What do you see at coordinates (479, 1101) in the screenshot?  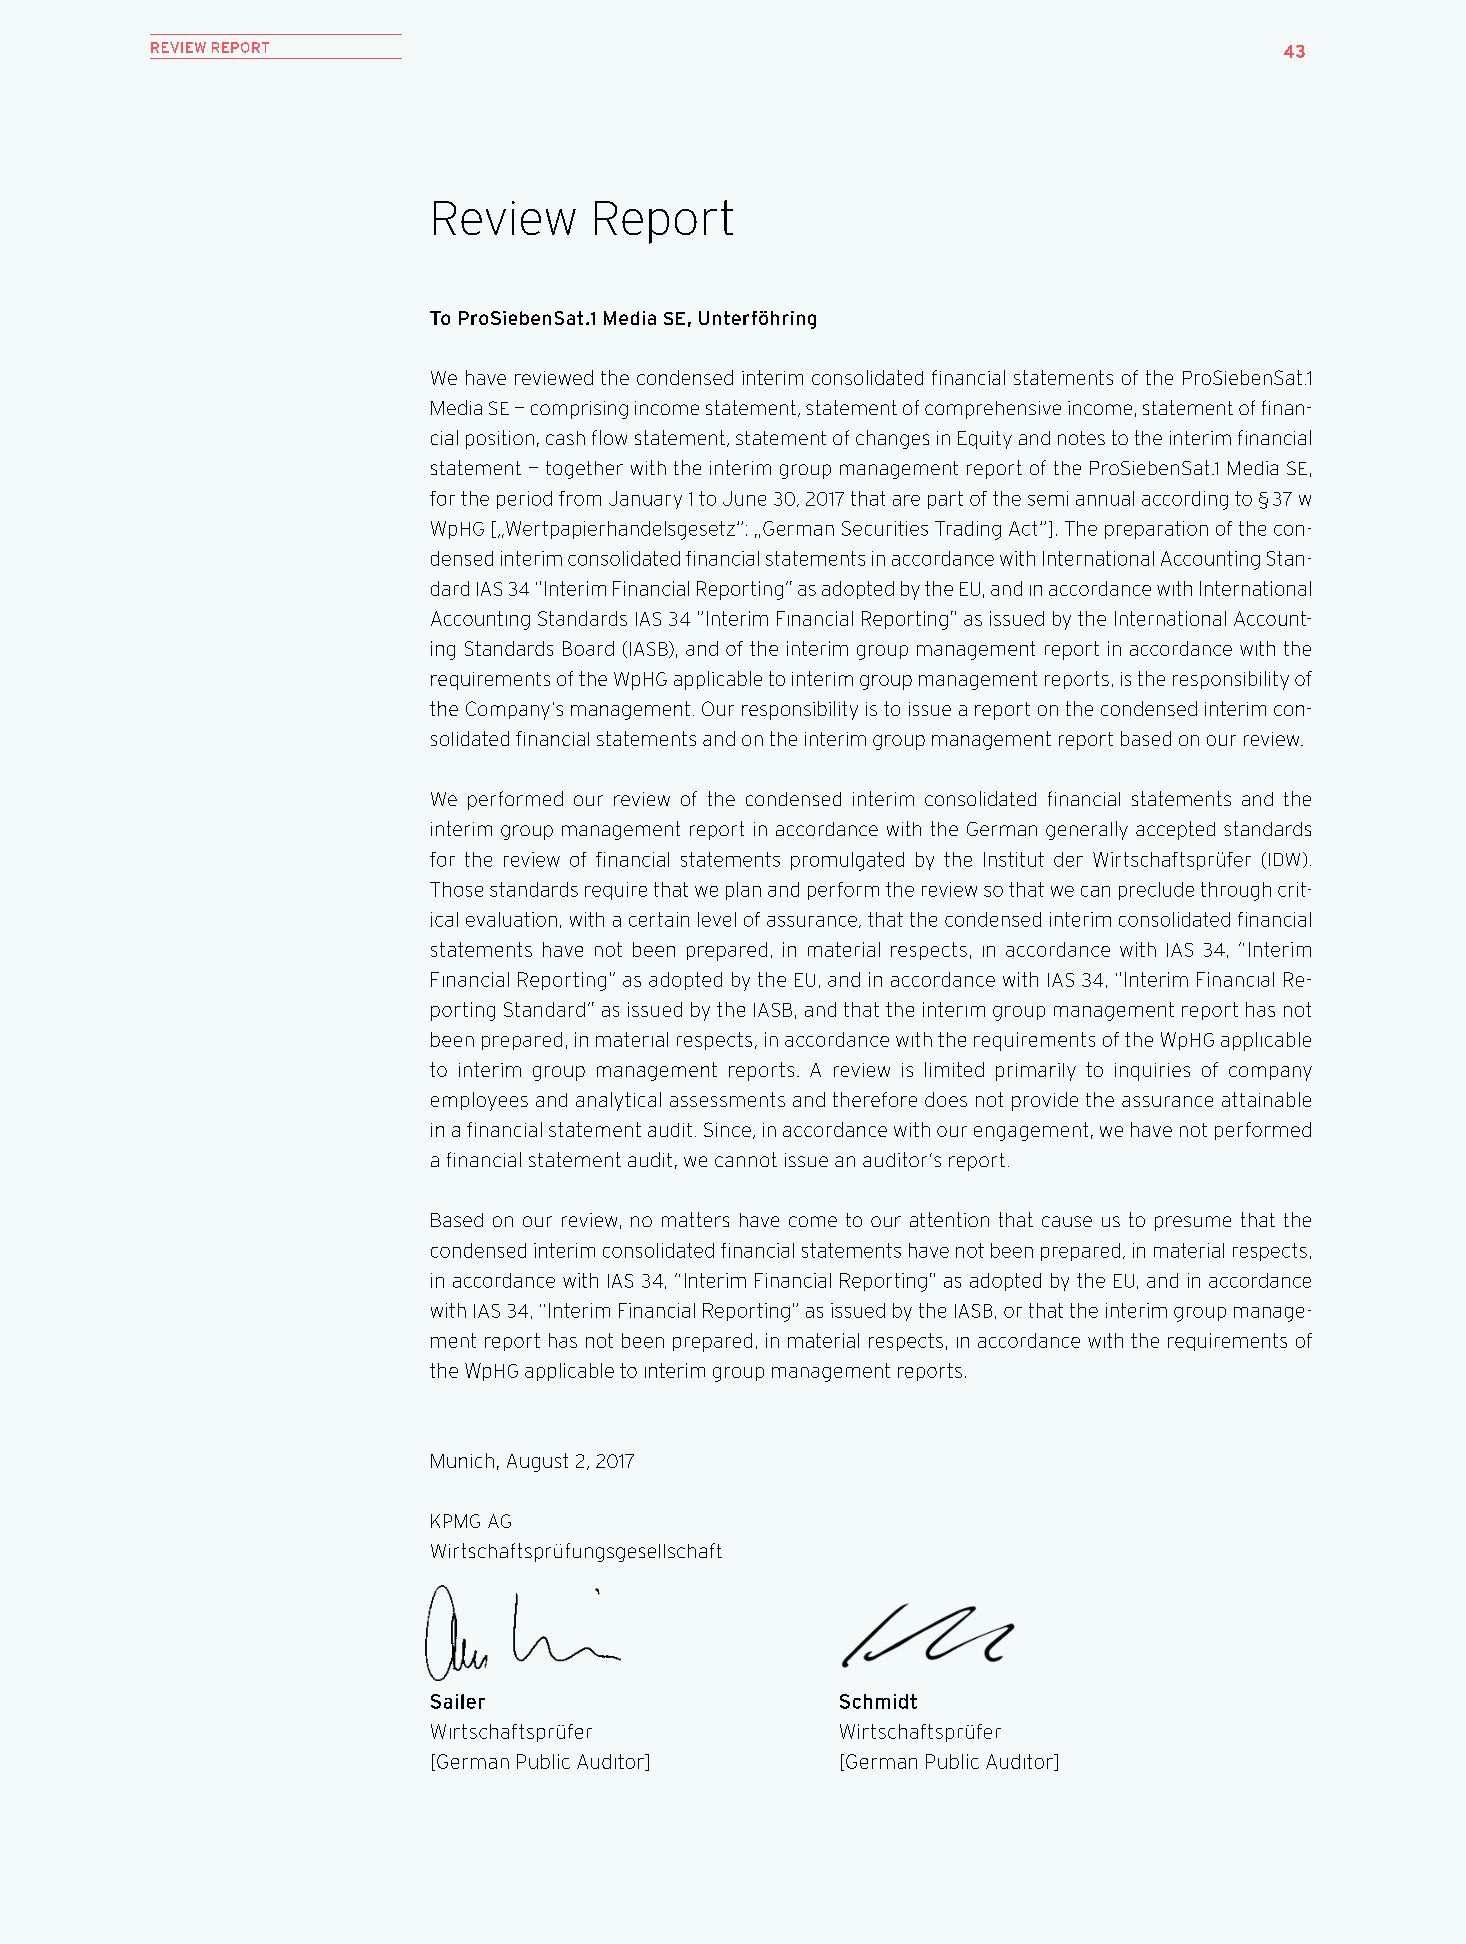 I see `employees` at bounding box center [479, 1101].
